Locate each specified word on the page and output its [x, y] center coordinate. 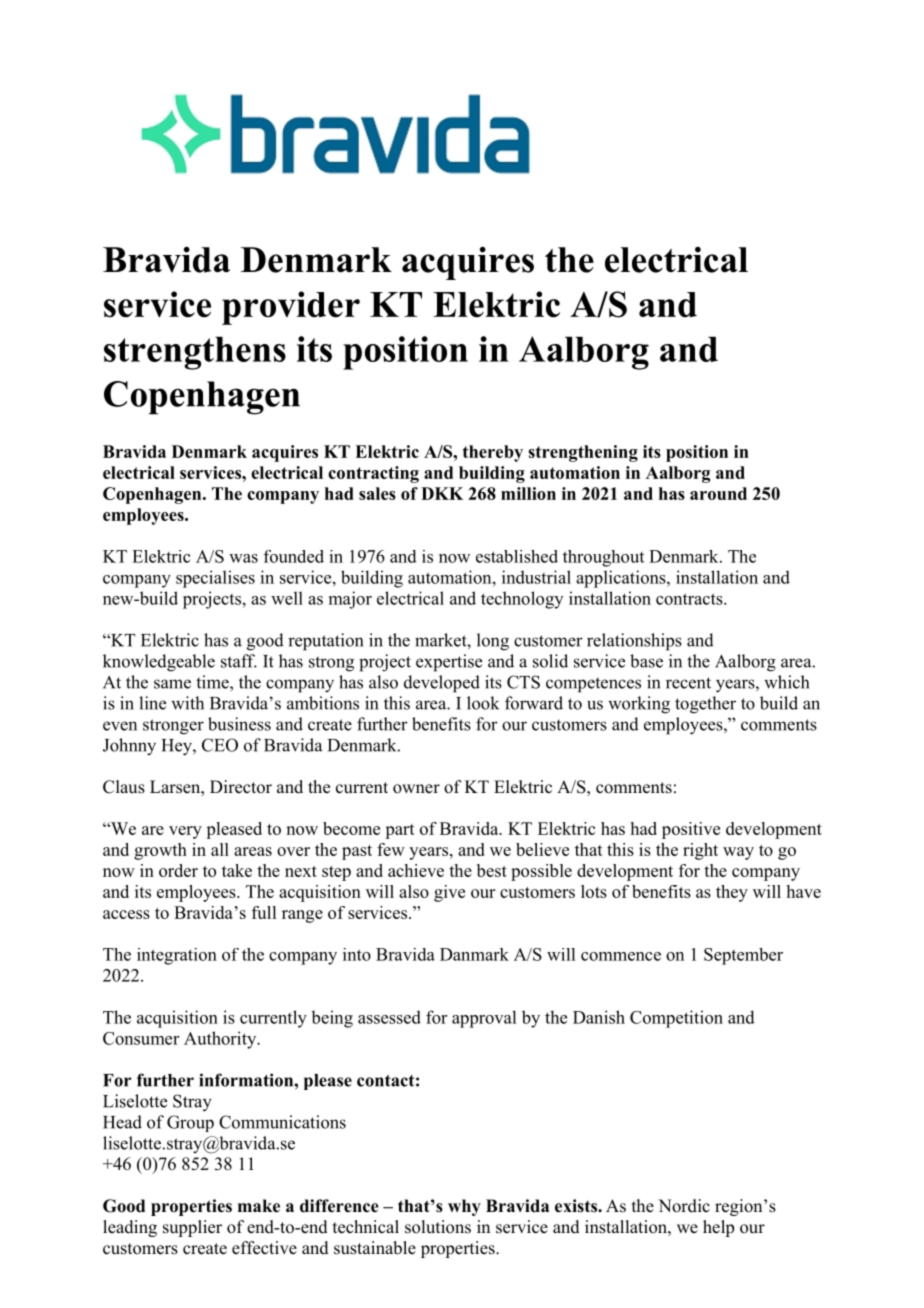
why [464, 1207]
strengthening [583, 453]
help [718, 1228]
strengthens [195, 353]
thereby [493, 453]
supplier [192, 1228]
